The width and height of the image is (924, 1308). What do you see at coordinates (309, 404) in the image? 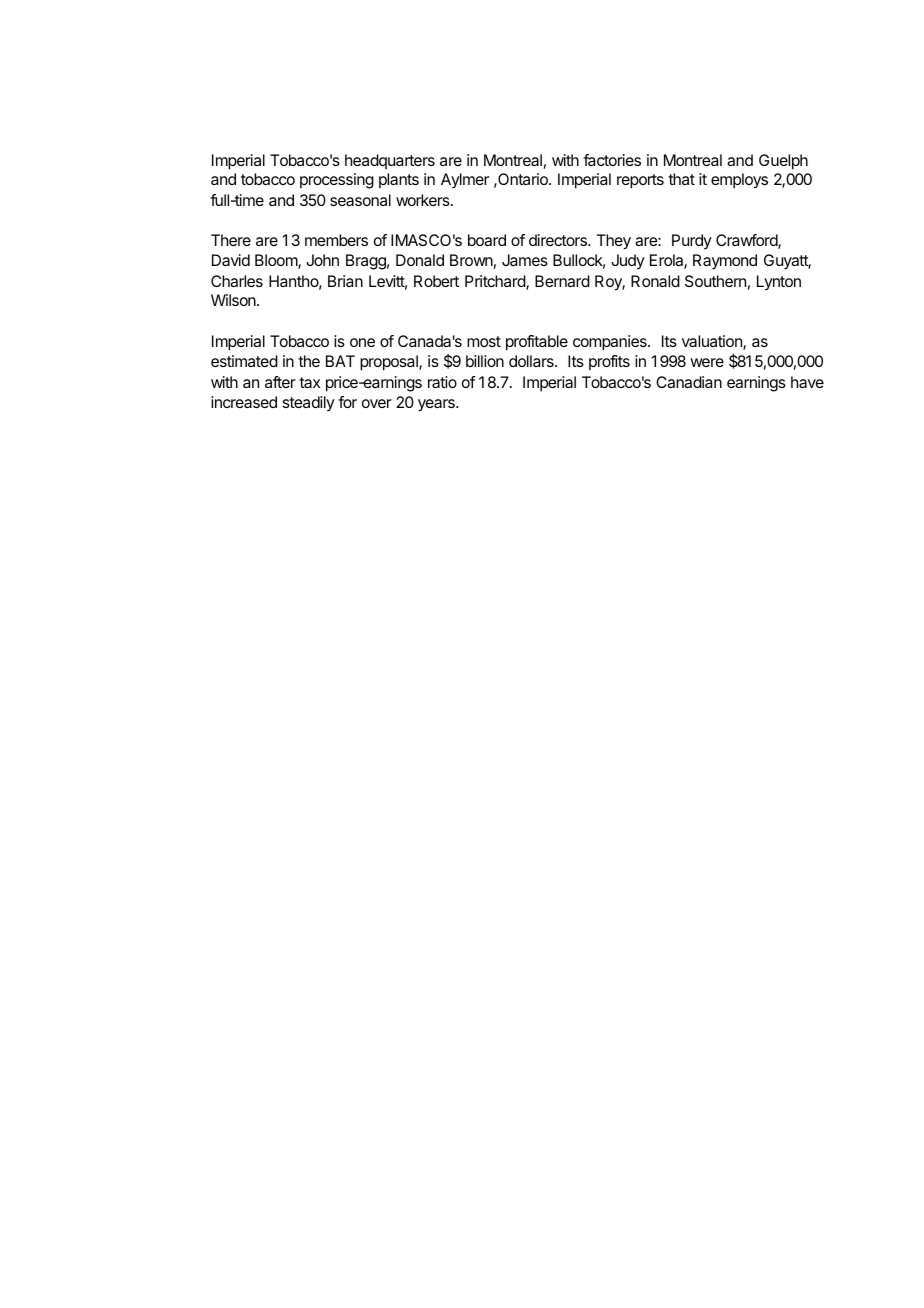
I see `steadily` at bounding box center [309, 404].
